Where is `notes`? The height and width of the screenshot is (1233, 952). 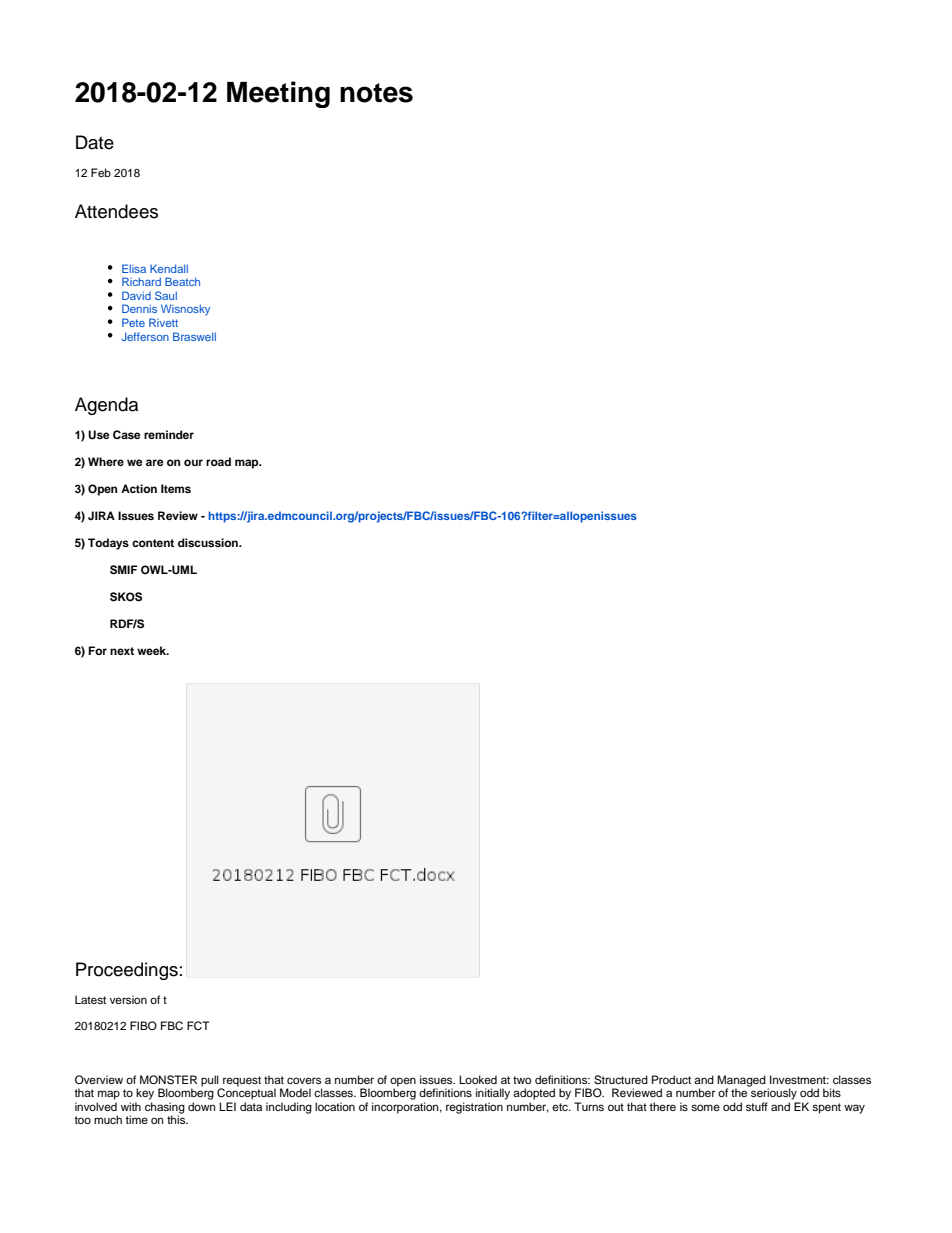
notes is located at coordinates (376, 93).
